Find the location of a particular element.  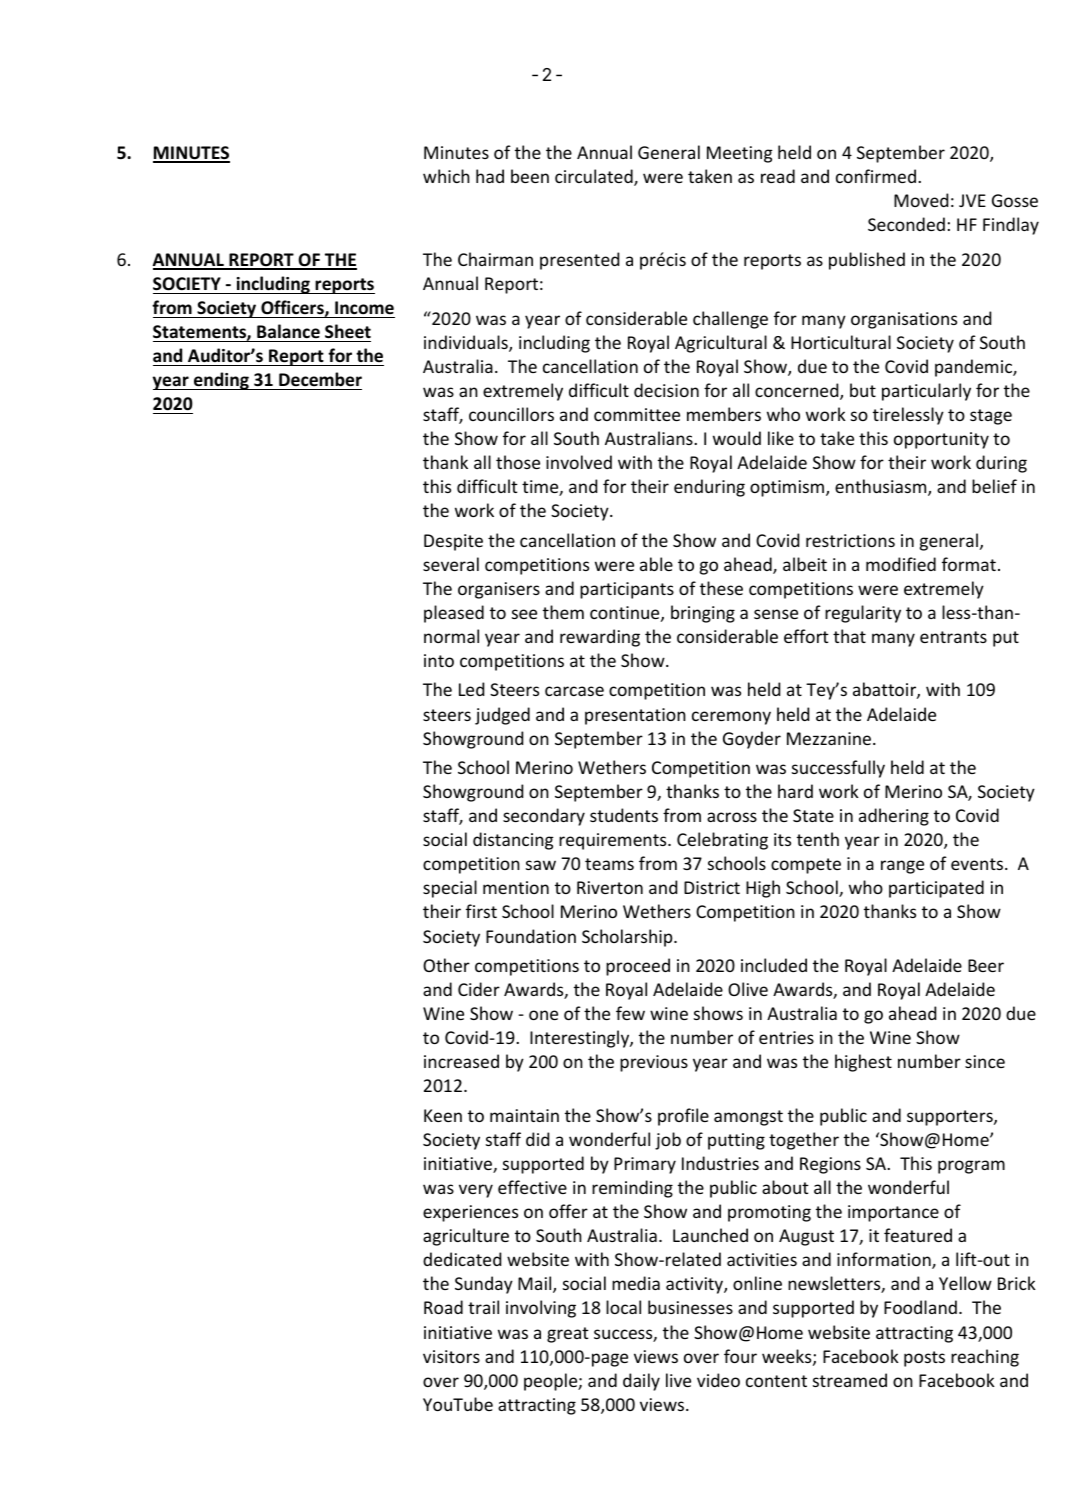

rewarding is located at coordinates (600, 638).
